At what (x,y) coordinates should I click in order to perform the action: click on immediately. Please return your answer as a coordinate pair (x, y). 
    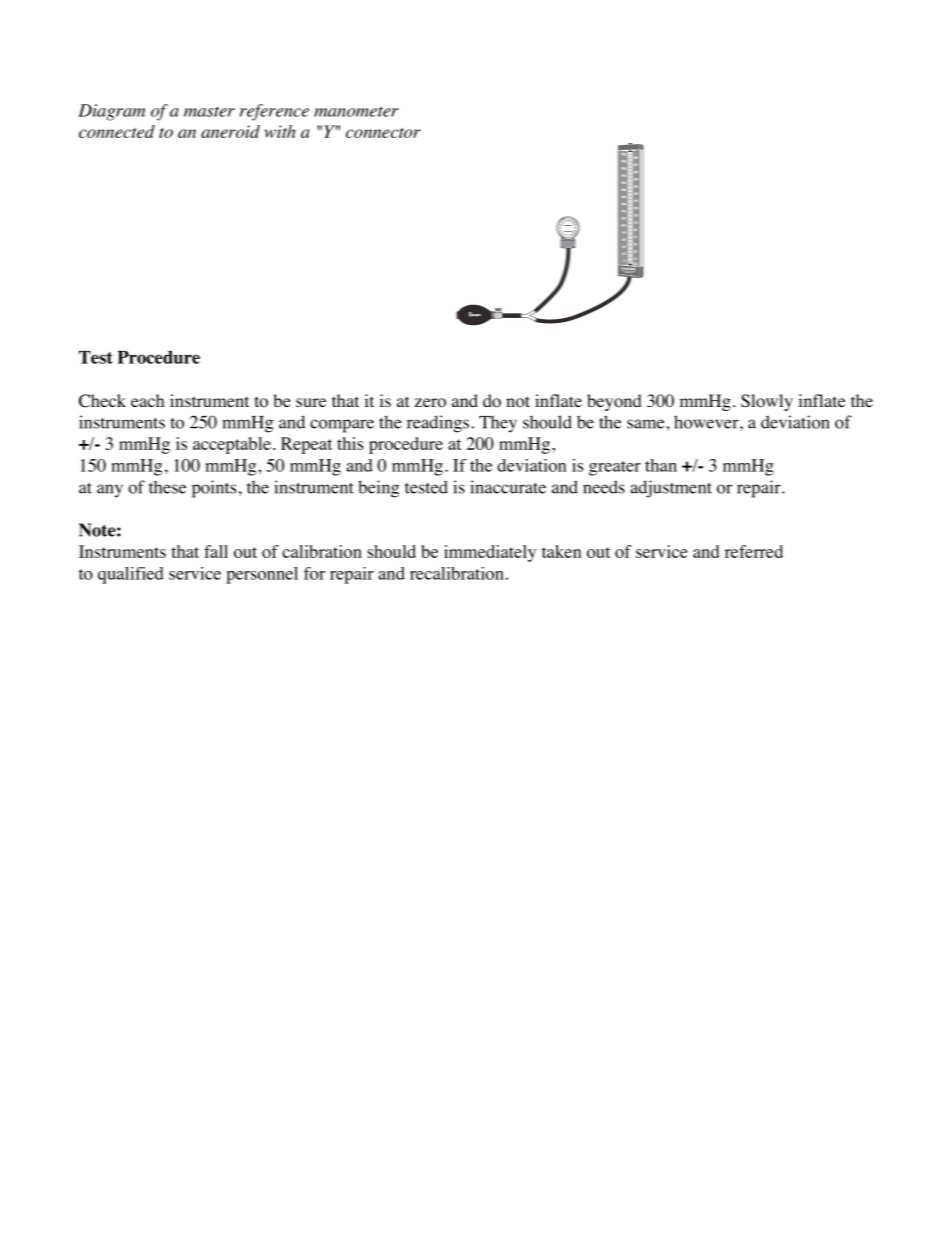
    Looking at the image, I should click on (490, 553).
